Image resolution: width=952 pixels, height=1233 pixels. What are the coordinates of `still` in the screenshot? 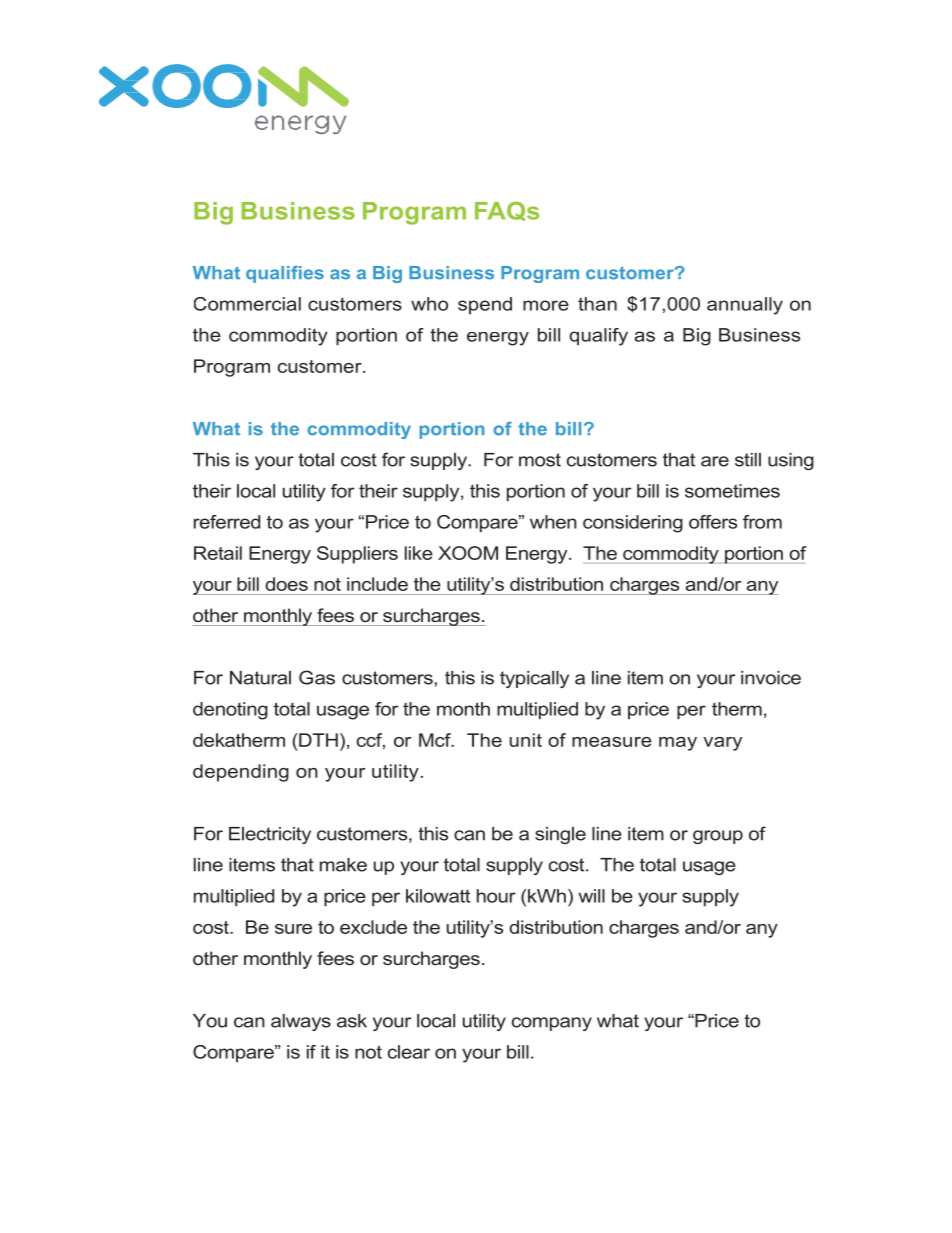 It's located at (748, 460).
